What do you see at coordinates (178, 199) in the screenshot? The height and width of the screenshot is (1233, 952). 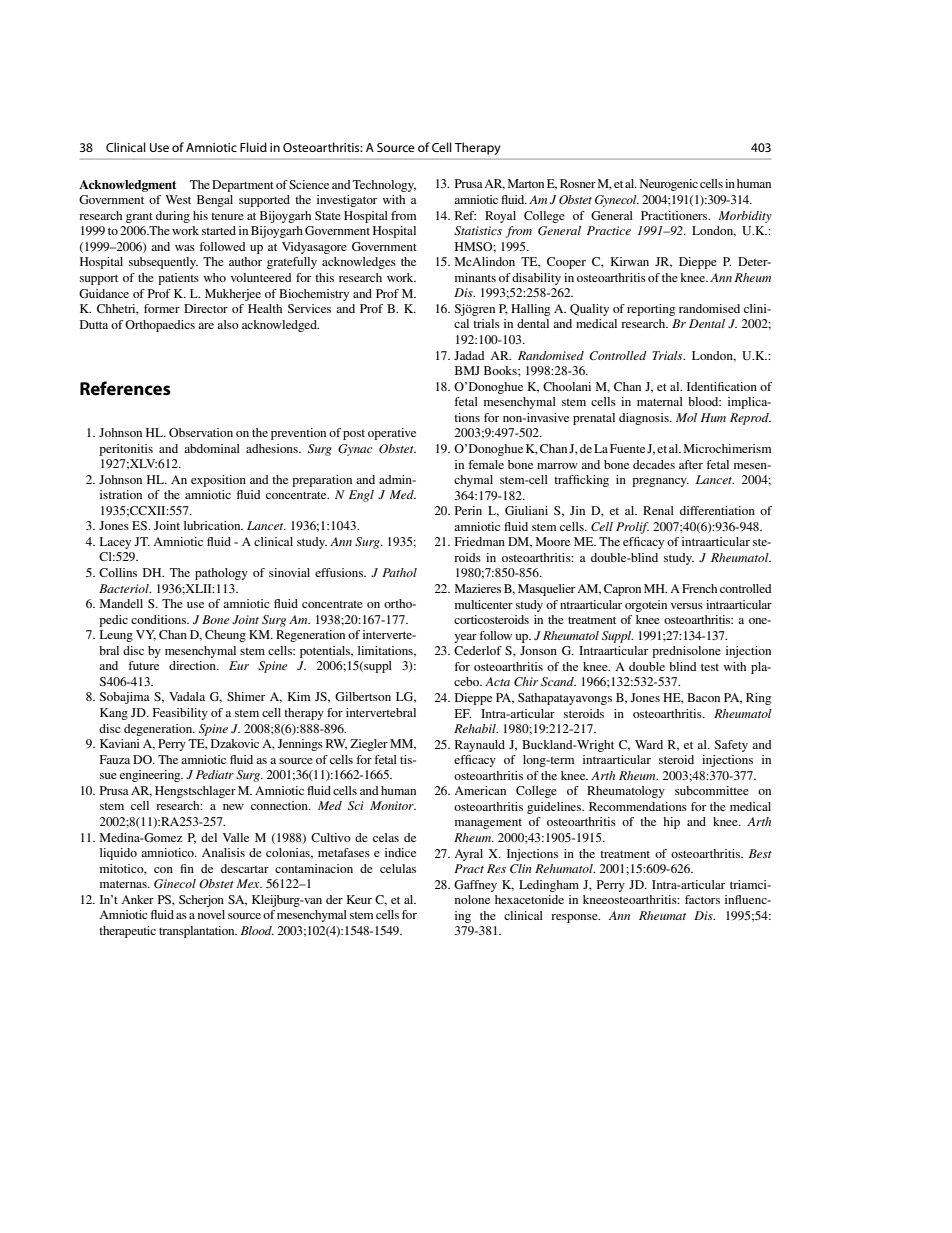 I see `West` at bounding box center [178, 199].
